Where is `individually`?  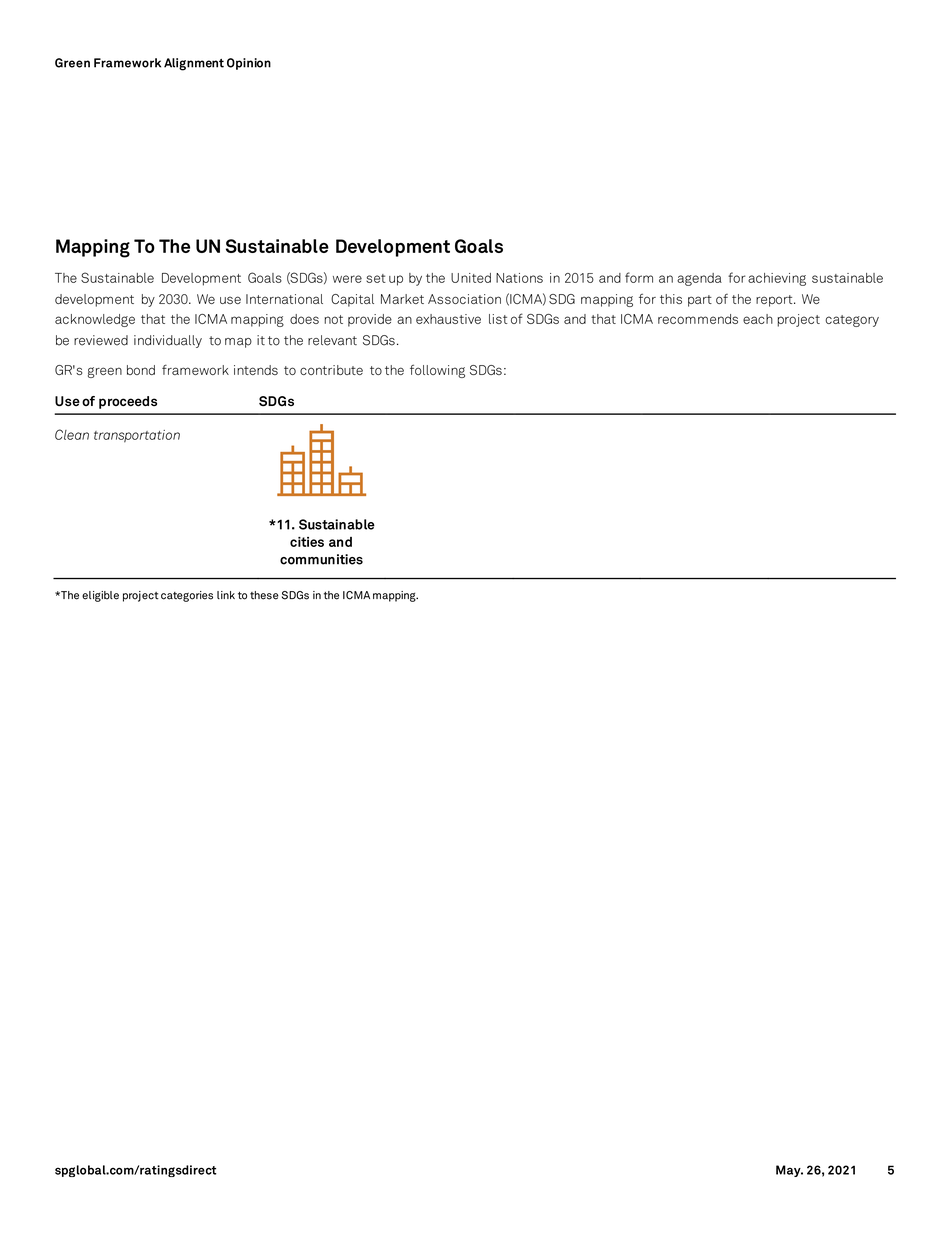
individually is located at coordinates (168, 341).
